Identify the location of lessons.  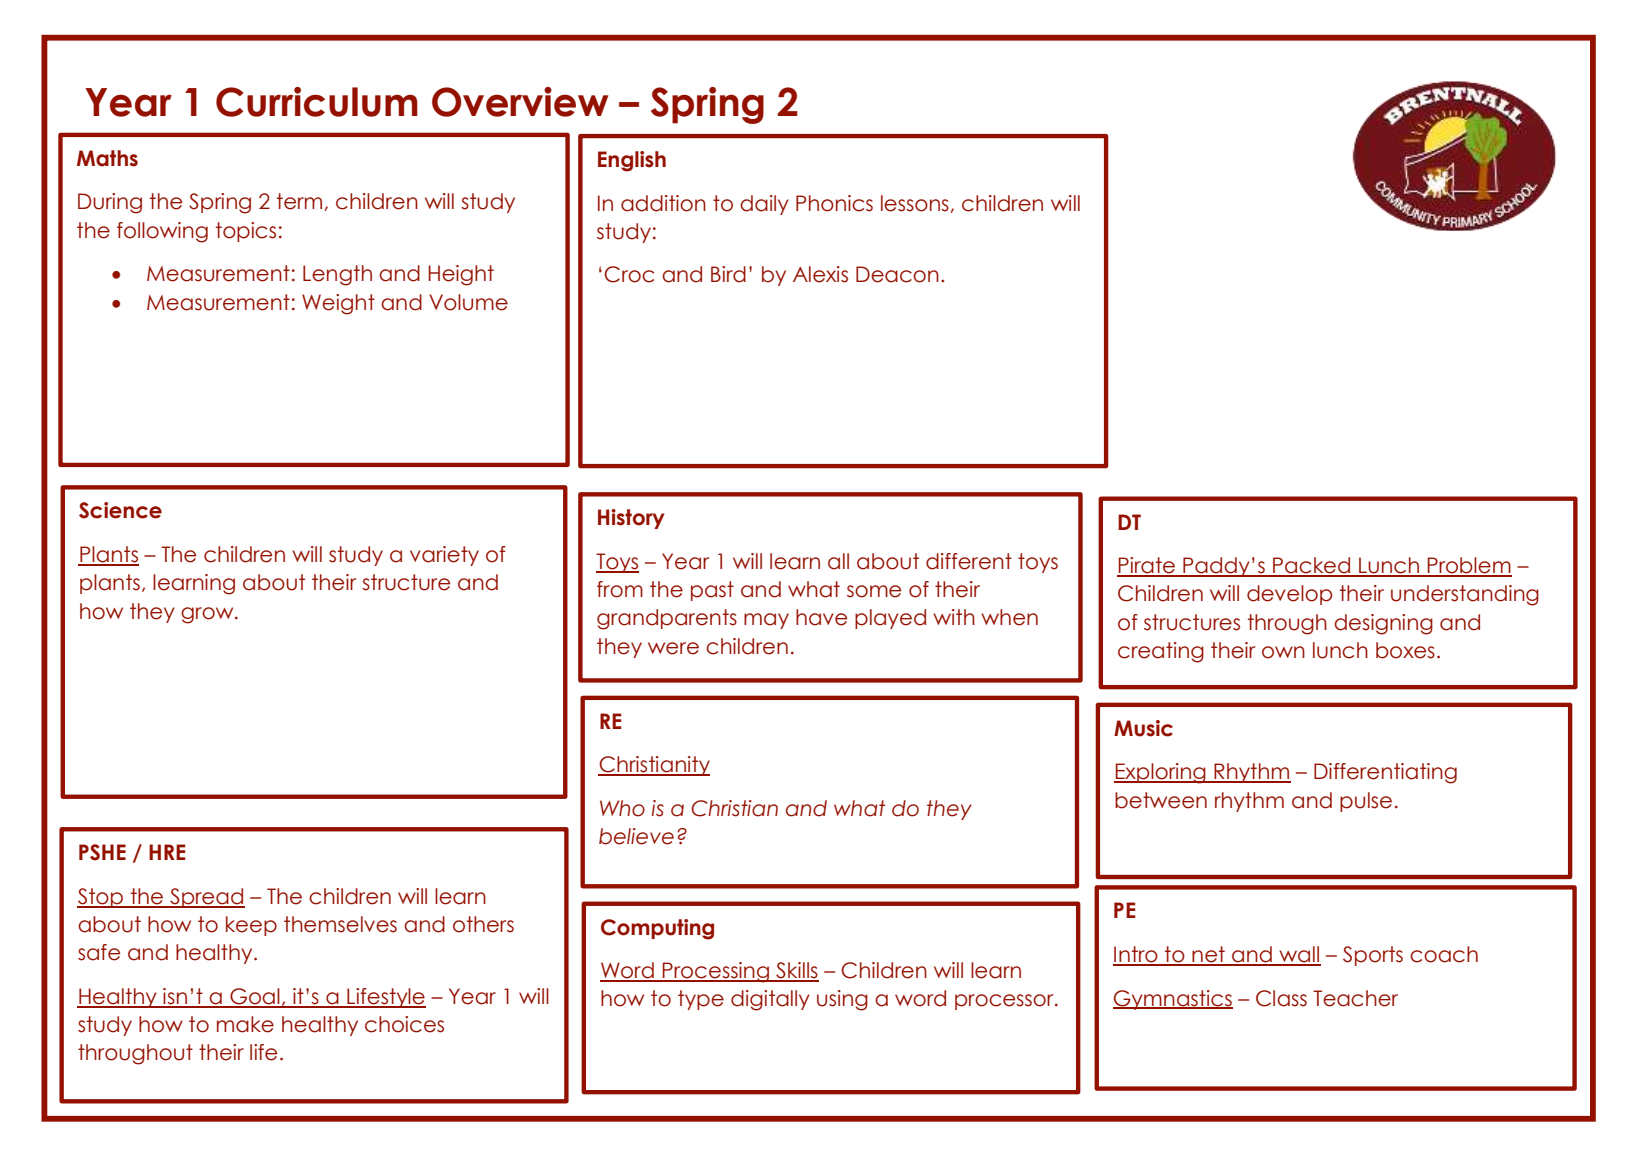
(915, 203).
